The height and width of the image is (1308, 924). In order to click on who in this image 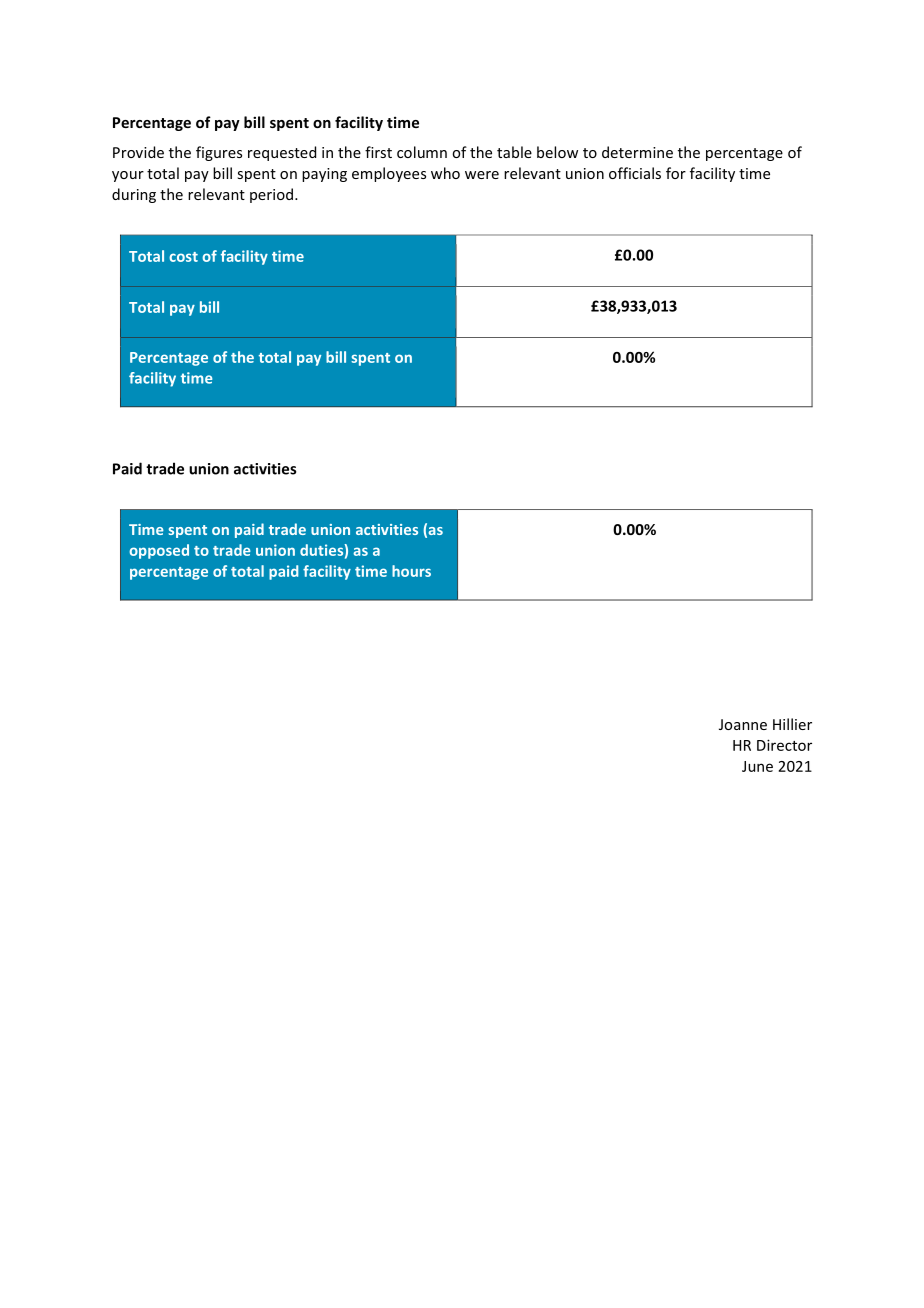, I will do `click(445, 173)`.
